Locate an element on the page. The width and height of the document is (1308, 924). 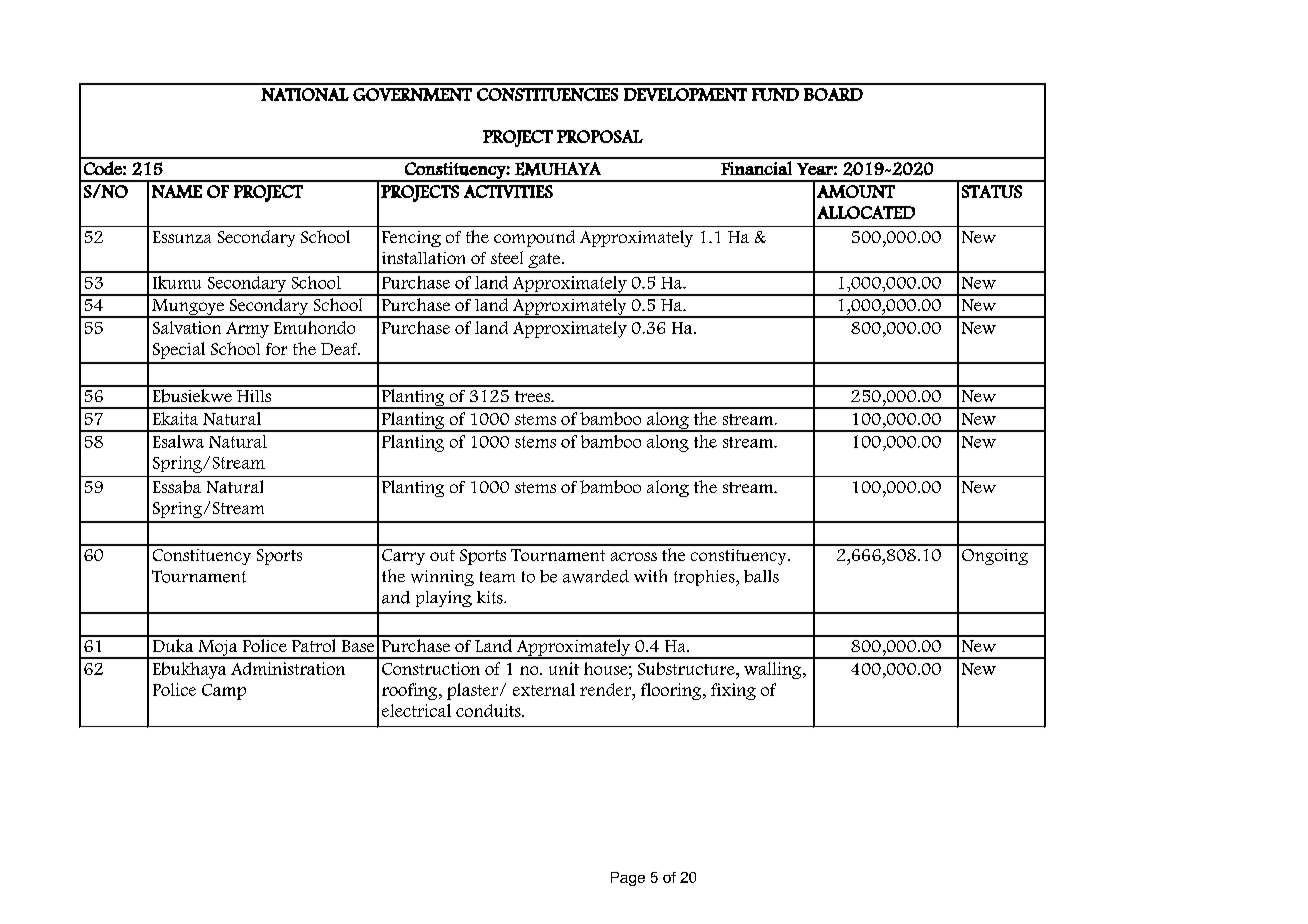
out is located at coordinates (442, 555).
